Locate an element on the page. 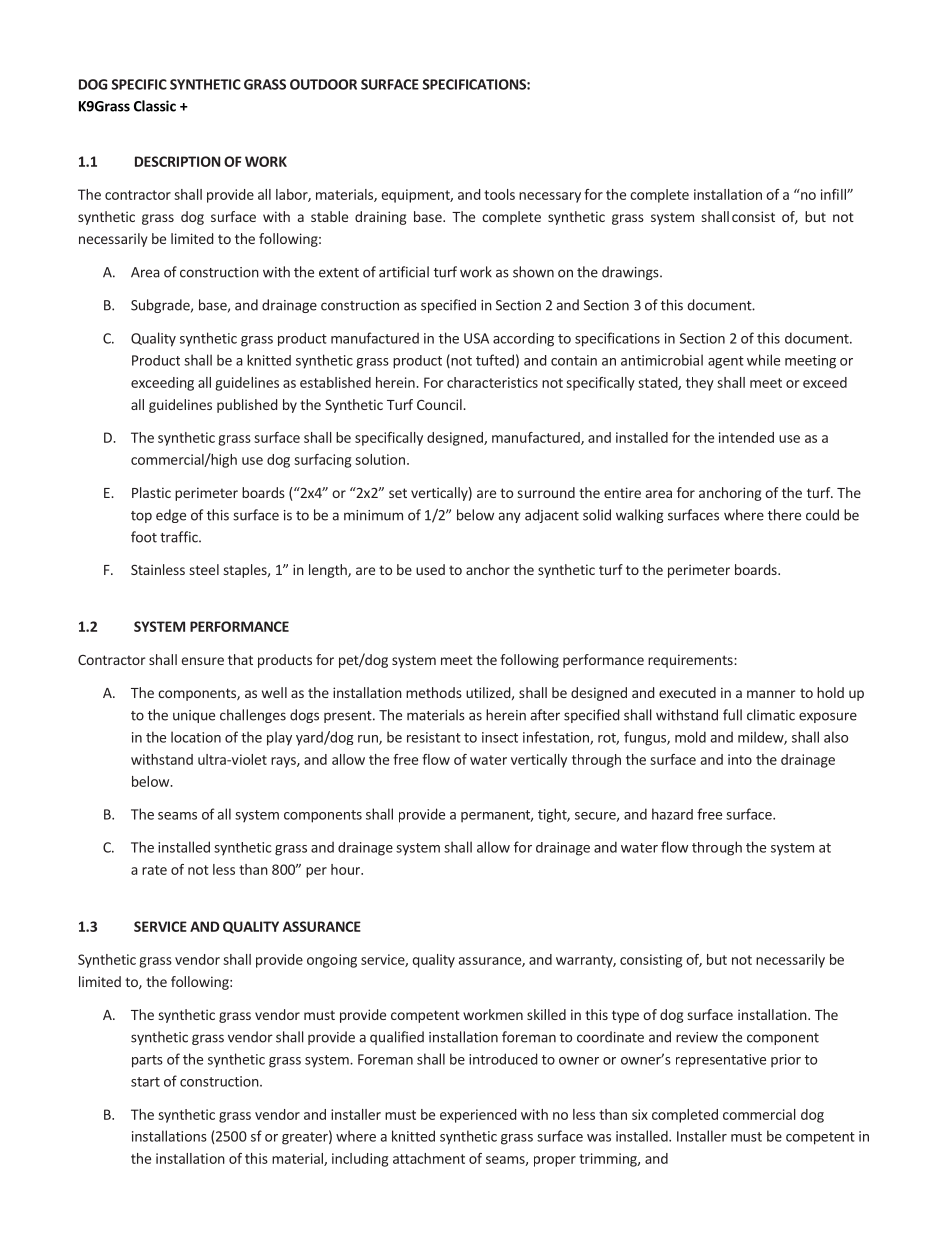 The height and width of the document is (1233, 952). start is located at coordinates (145, 1082).
